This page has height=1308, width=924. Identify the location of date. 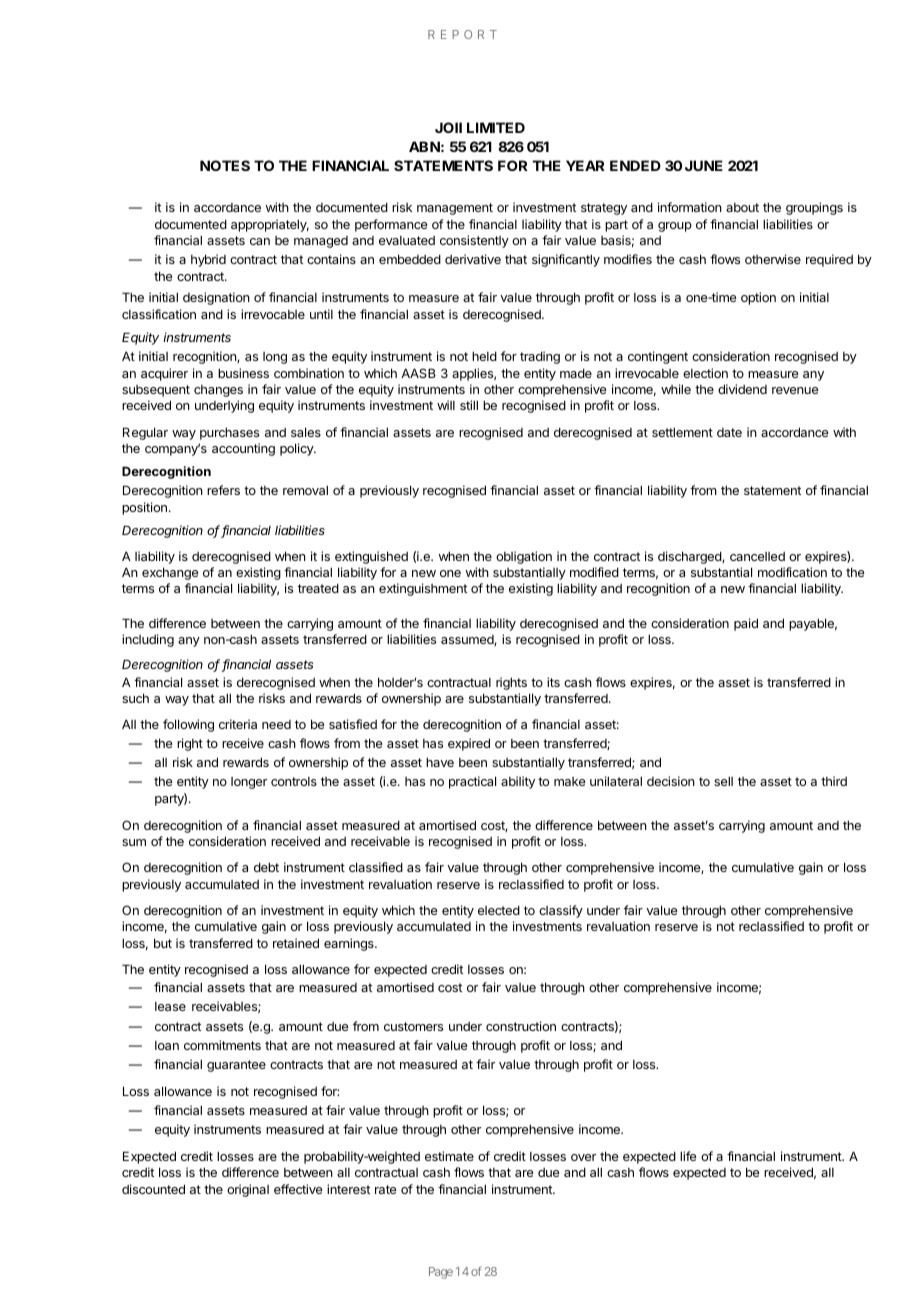
(729, 432).
